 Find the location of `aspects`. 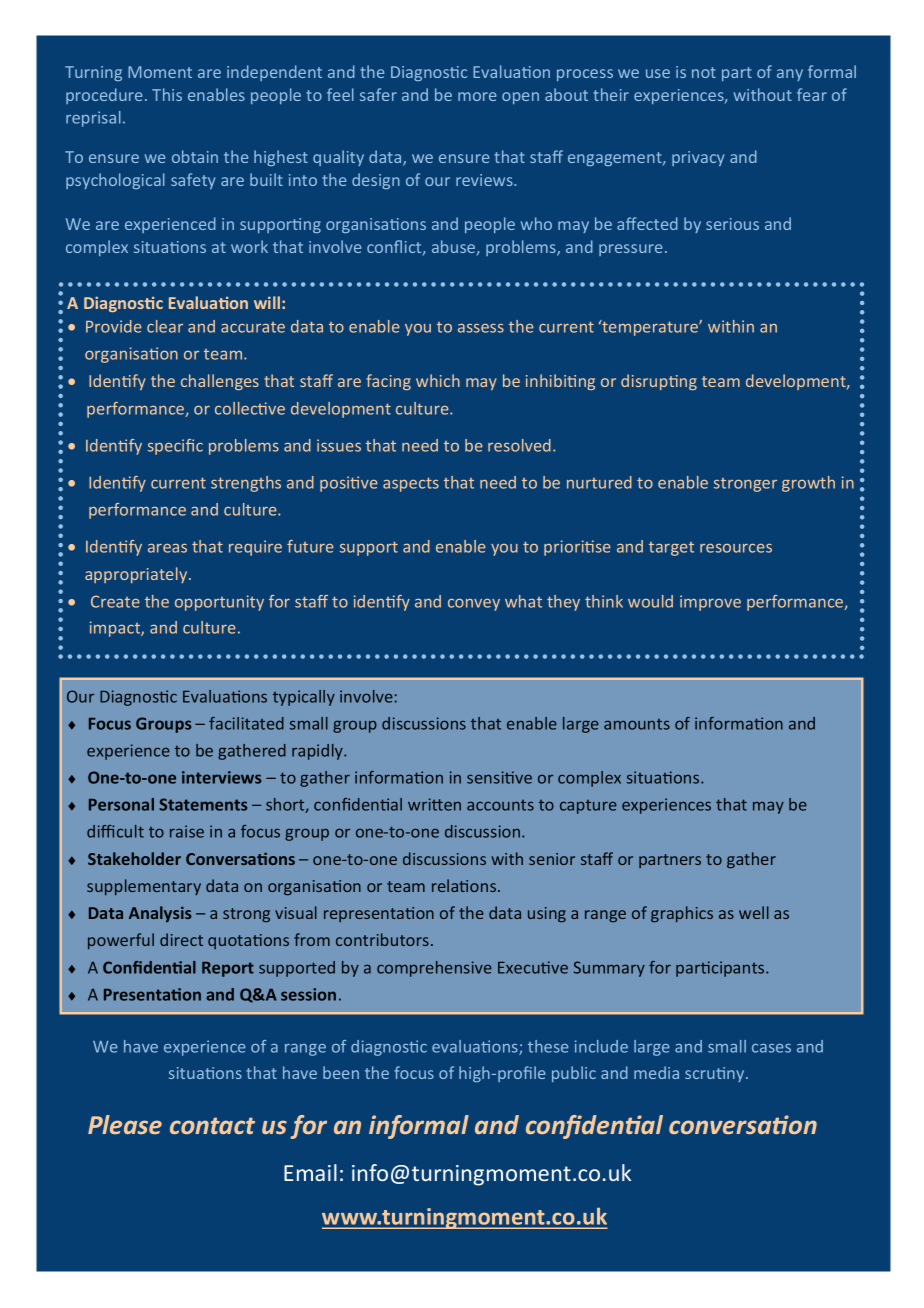

aspects is located at coordinates (411, 484).
